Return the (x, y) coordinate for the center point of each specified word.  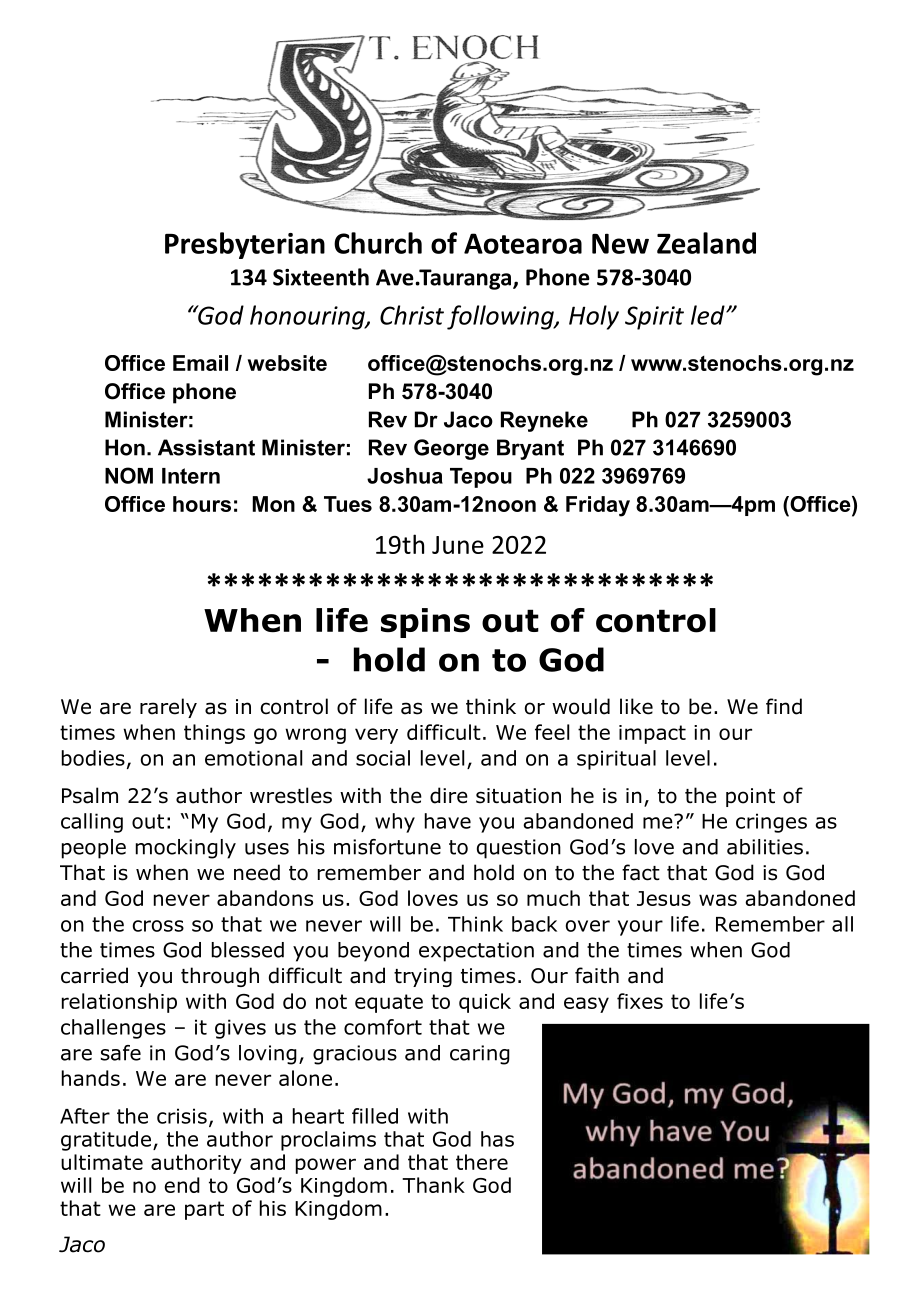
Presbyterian (245, 245)
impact (652, 734)
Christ (412, 315)
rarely (168, 708)
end (182, 1185)
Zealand (706, 243)
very (376, 736)
